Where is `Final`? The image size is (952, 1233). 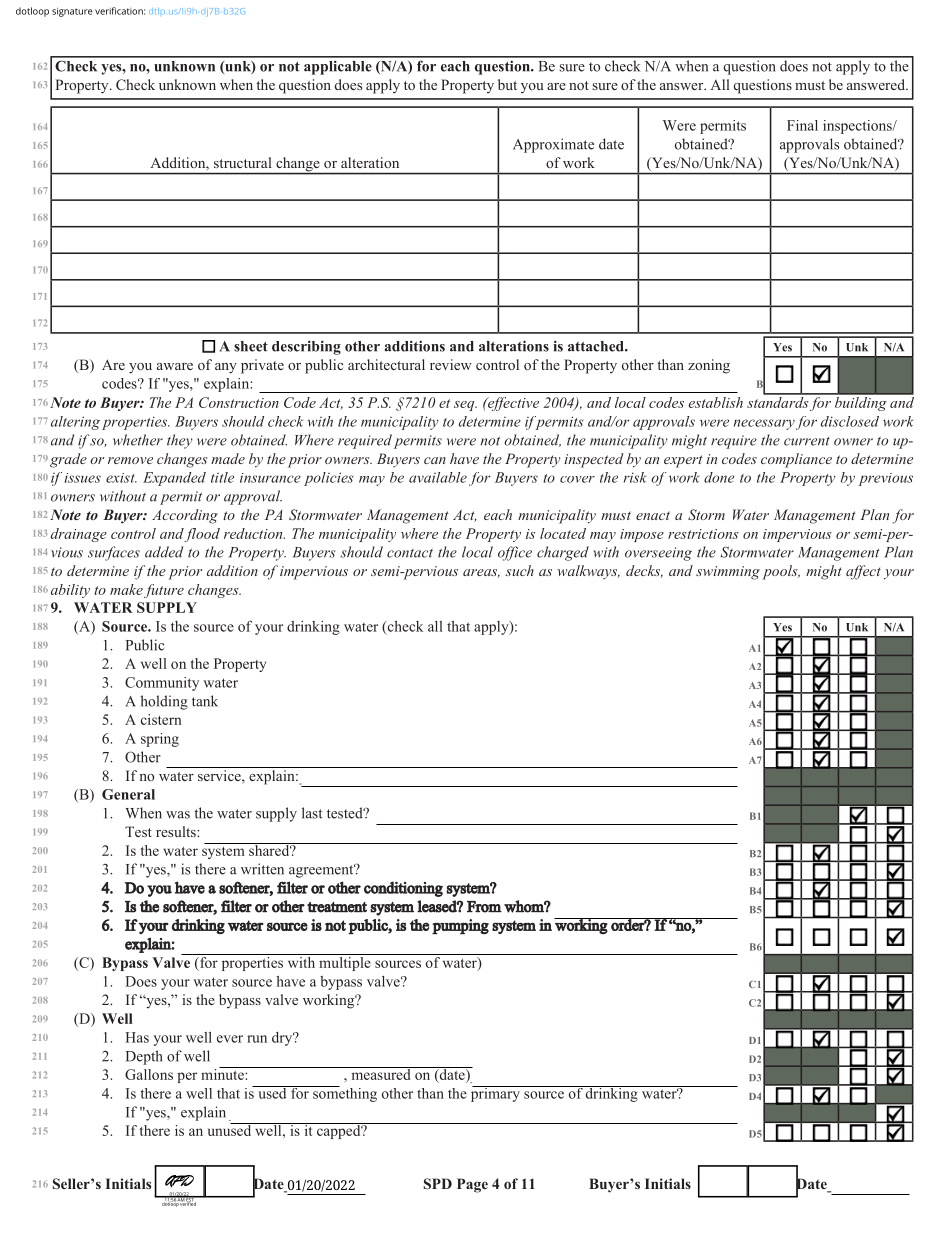
Final is located at coordinates (802, 125).
